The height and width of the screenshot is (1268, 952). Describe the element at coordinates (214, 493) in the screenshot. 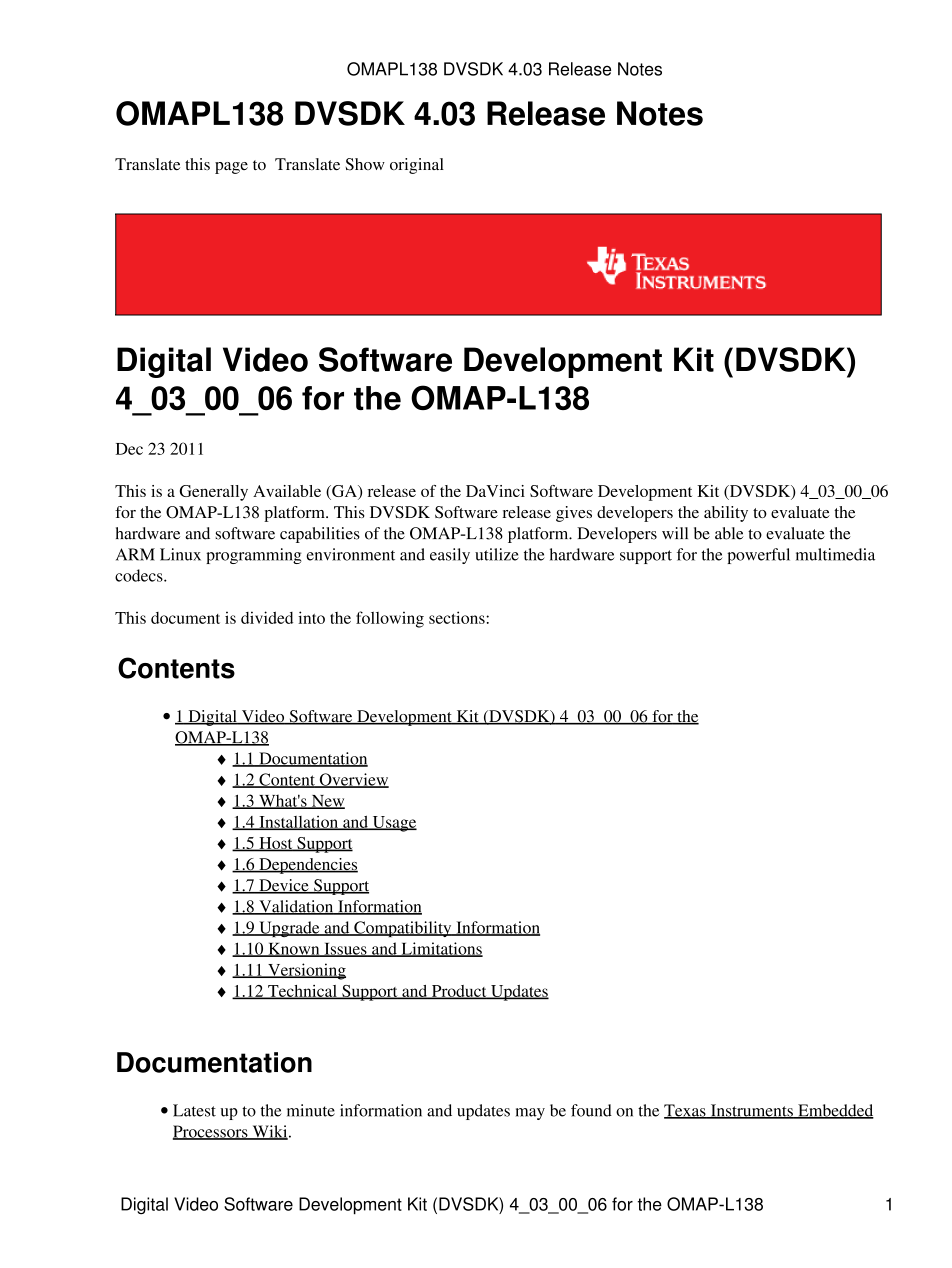

I see `Generally` at that location.
